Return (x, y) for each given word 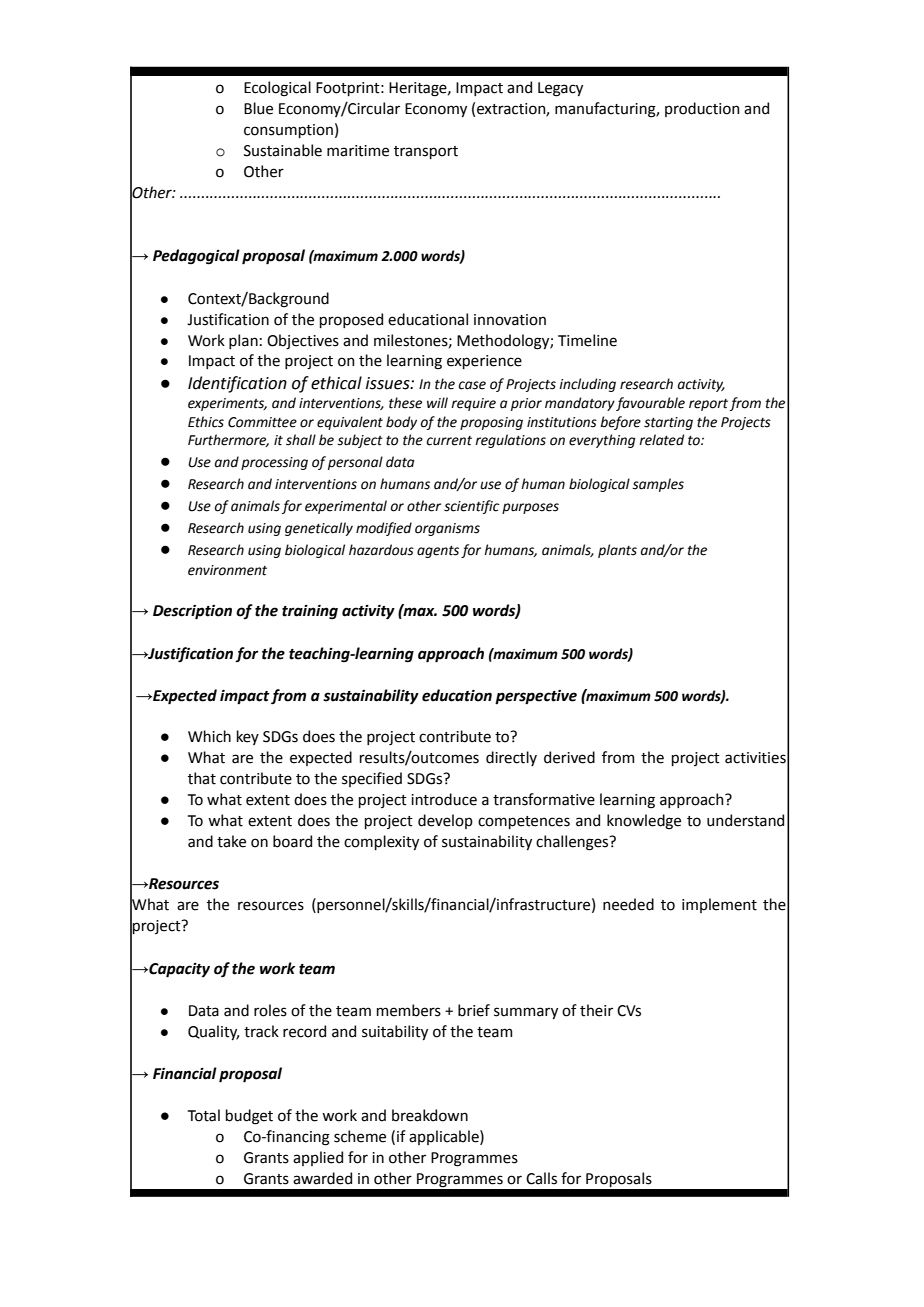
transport (426, 152)
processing (274, 463)
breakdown (430, 1115)
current (449, 441)
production (702, 109)
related (661, 440)
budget (249, 1117)
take (231, 841)
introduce (444, 799)
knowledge (644, 822)
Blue (258, 108)
